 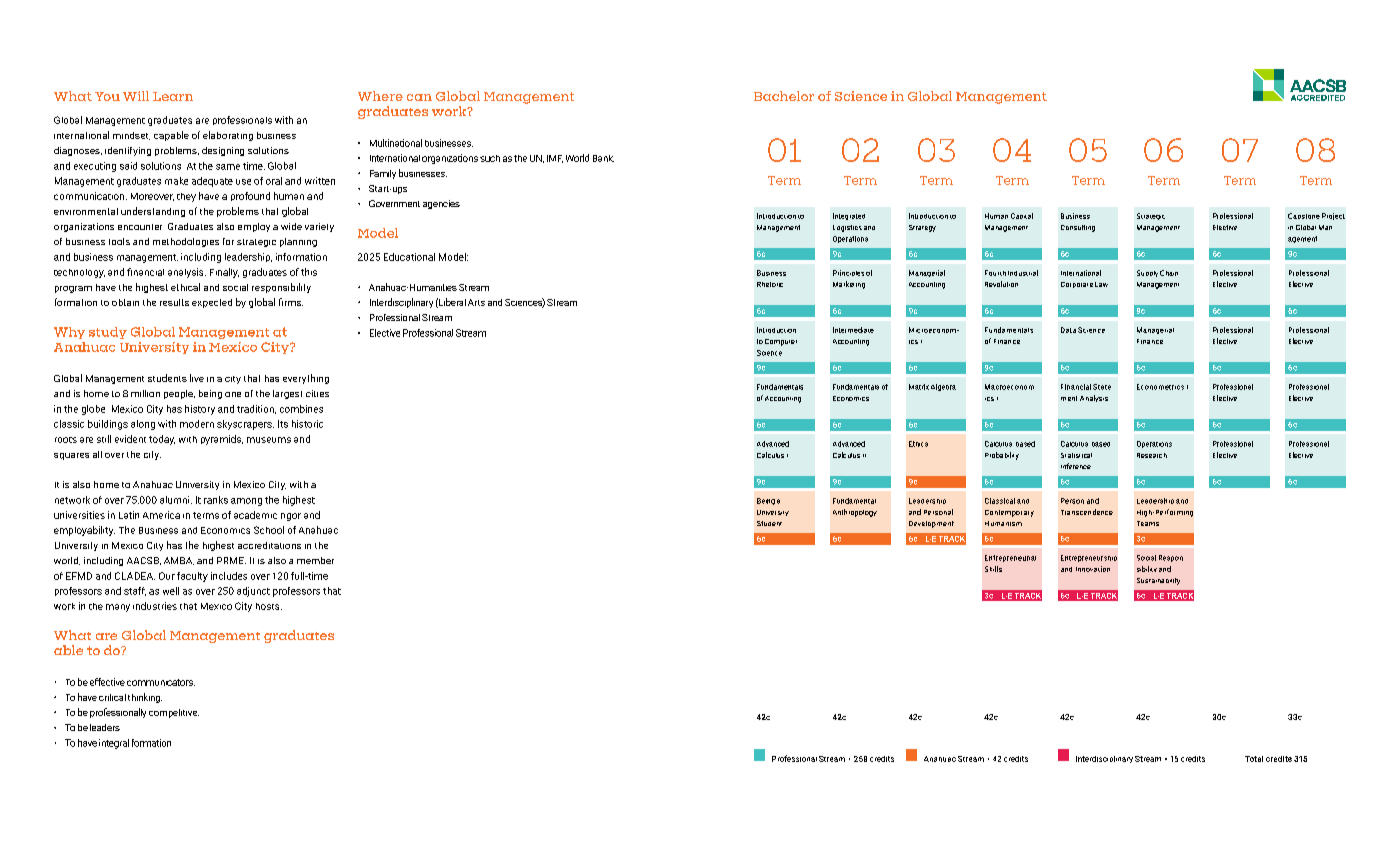 I want to click on competitive, so click(x=174, y=713).
